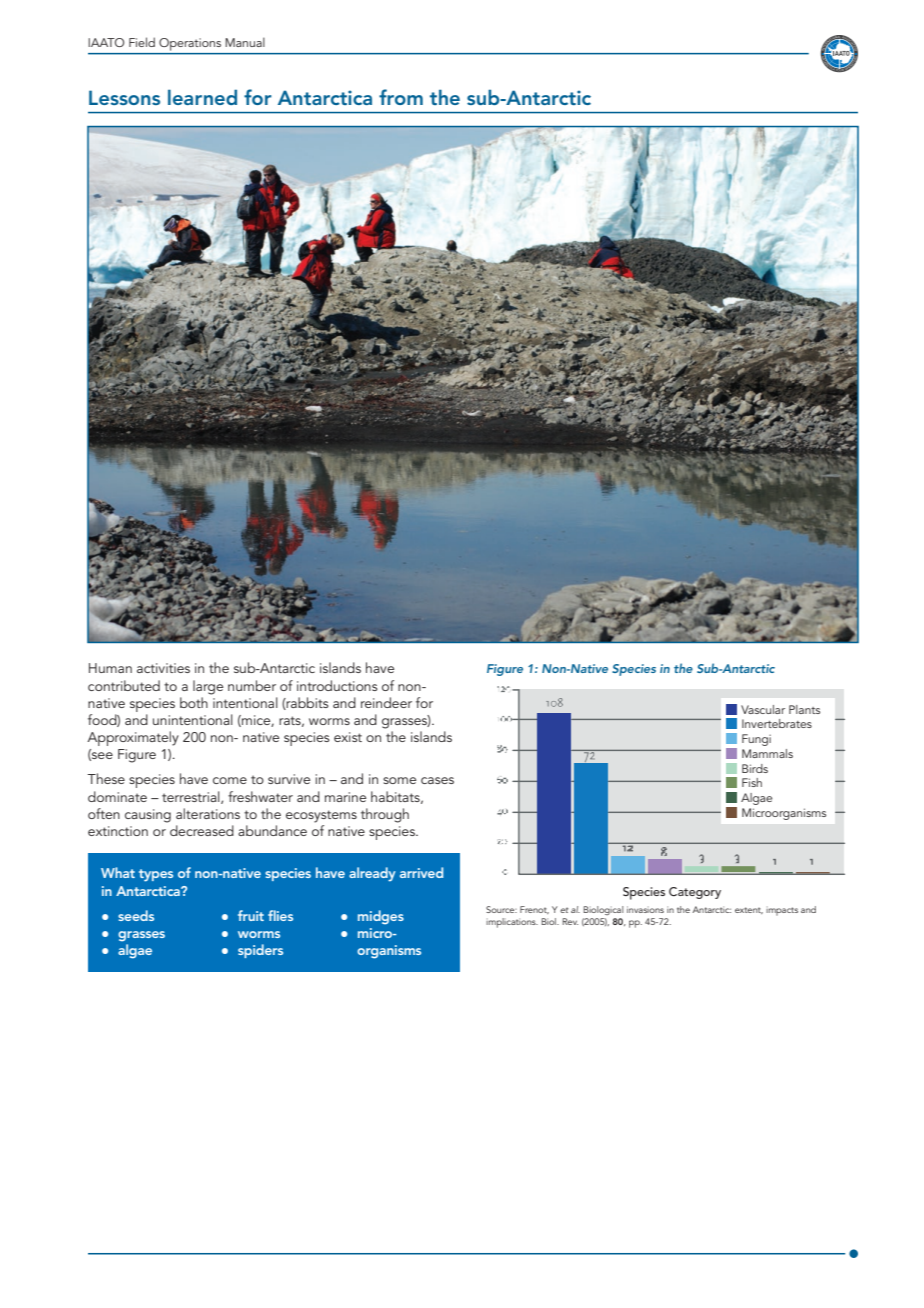 This document has height=1308, width=924. I want to click on Manual, so click(245, 42).
